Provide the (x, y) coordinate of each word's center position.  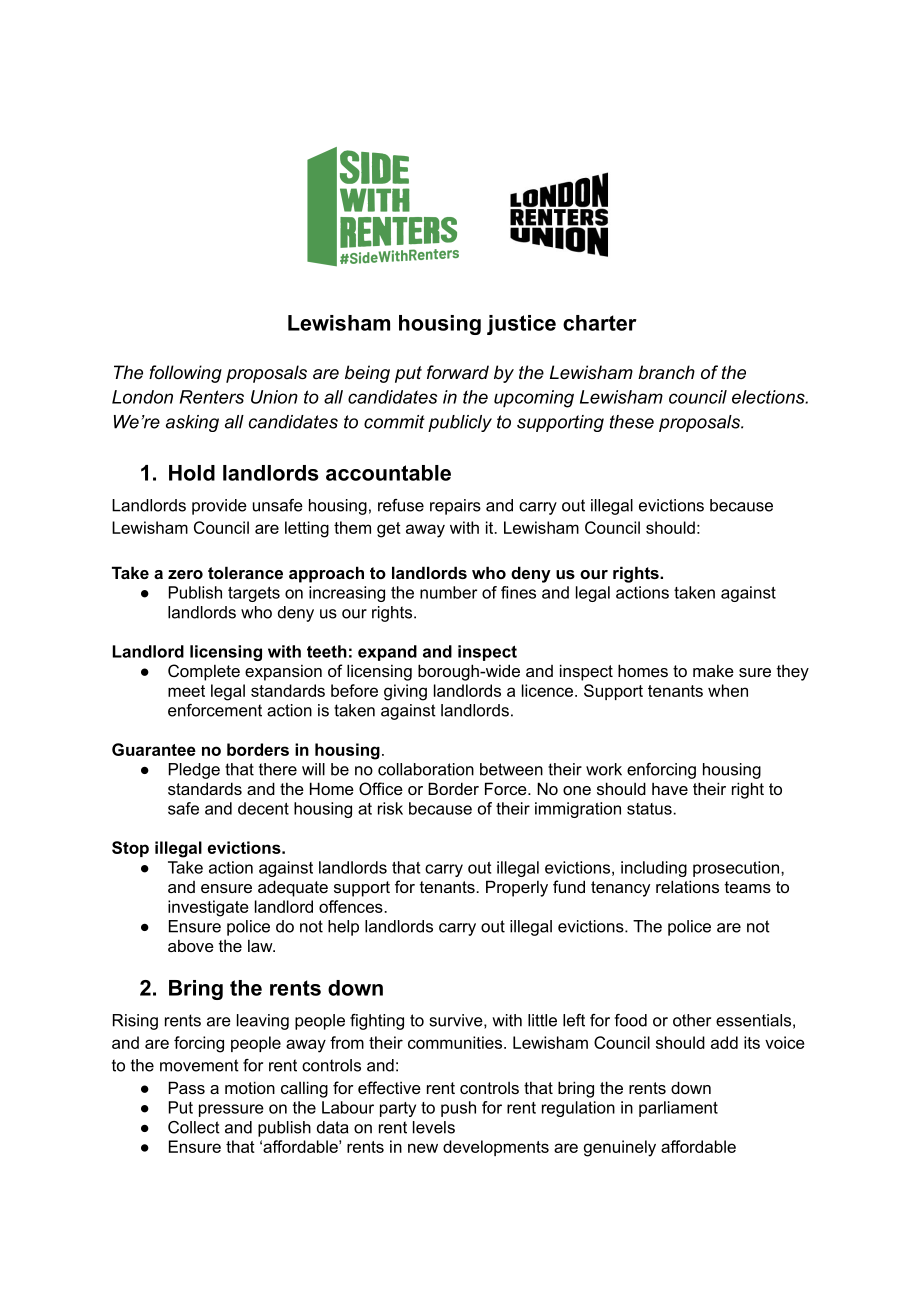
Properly (517, 888)
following (185, 374)
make (713, 670)
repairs (455, 507)
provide (219, 507)
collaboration (426, 769)
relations (687, 886)
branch (666, 372)
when (728, 690)
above (191, 945)
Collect (194, 1127)
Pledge (194, 771)
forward (458, 372)
